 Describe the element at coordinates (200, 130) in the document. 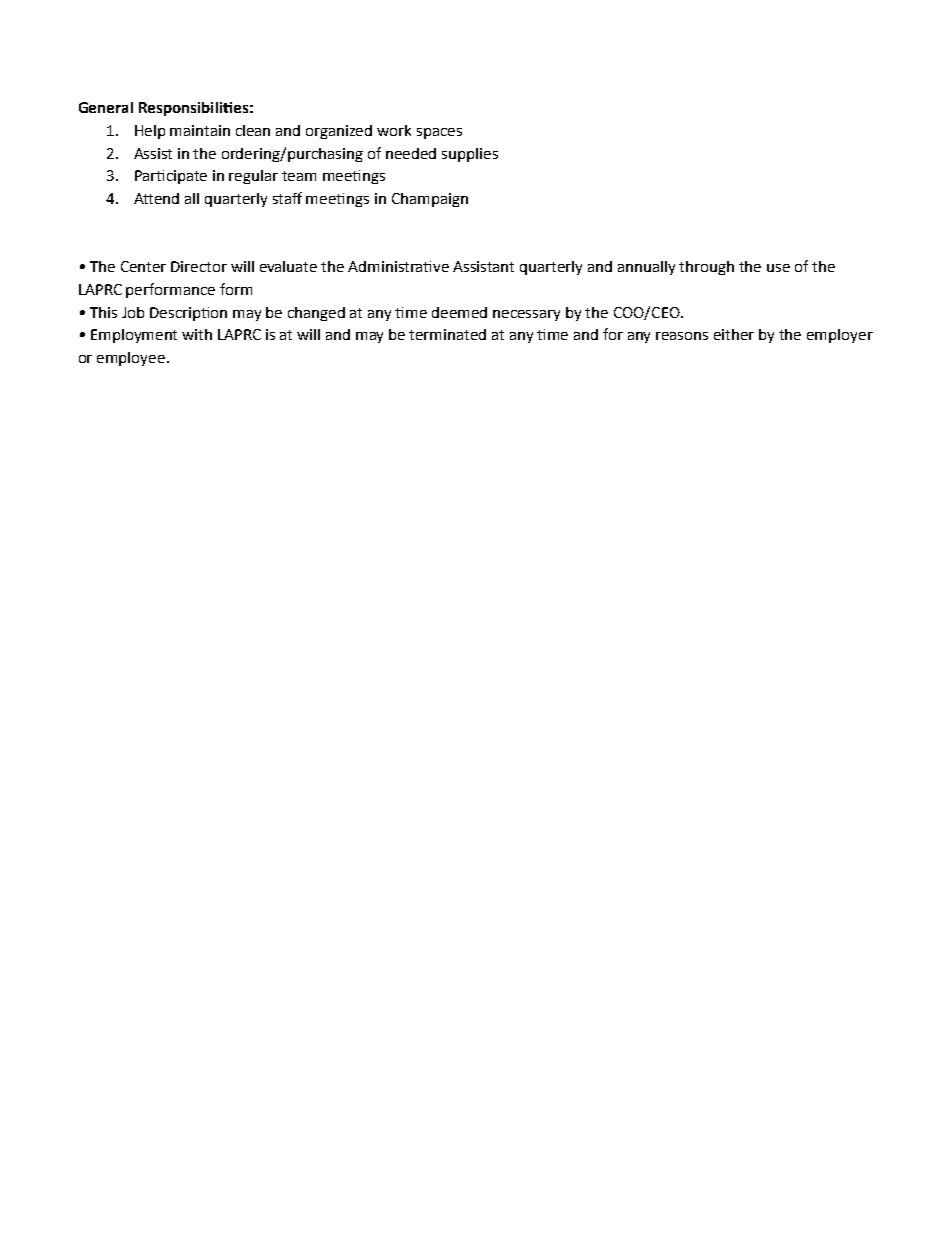

I see `maintain` at that location.
